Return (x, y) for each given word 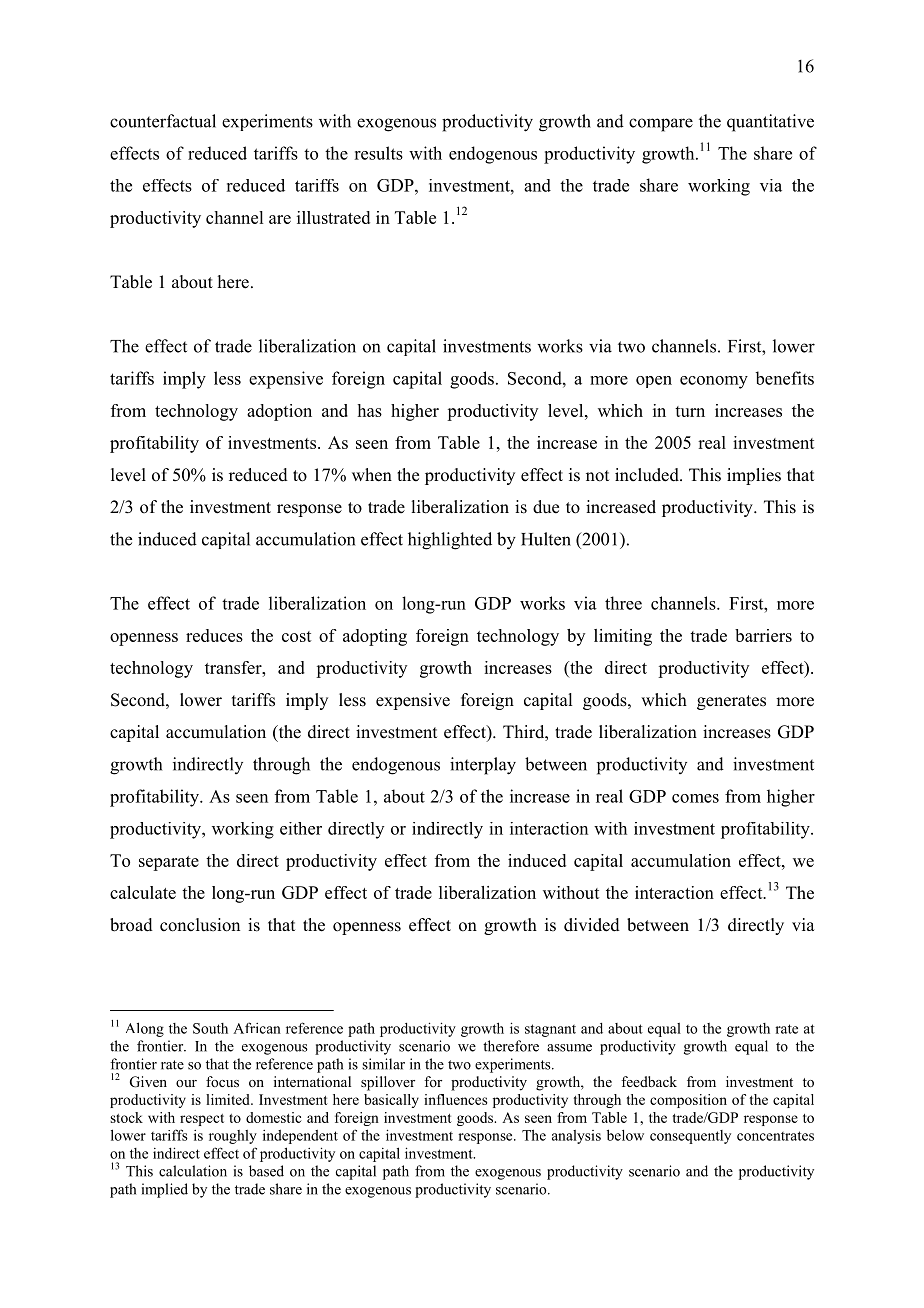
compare (661, 125)
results (378, 153)
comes (695, 798)
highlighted (450, 541)
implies (754, 476)
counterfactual (163, 121)
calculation (193, 1171)
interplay (483, 766)
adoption (279, 412)
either (301, 828)
